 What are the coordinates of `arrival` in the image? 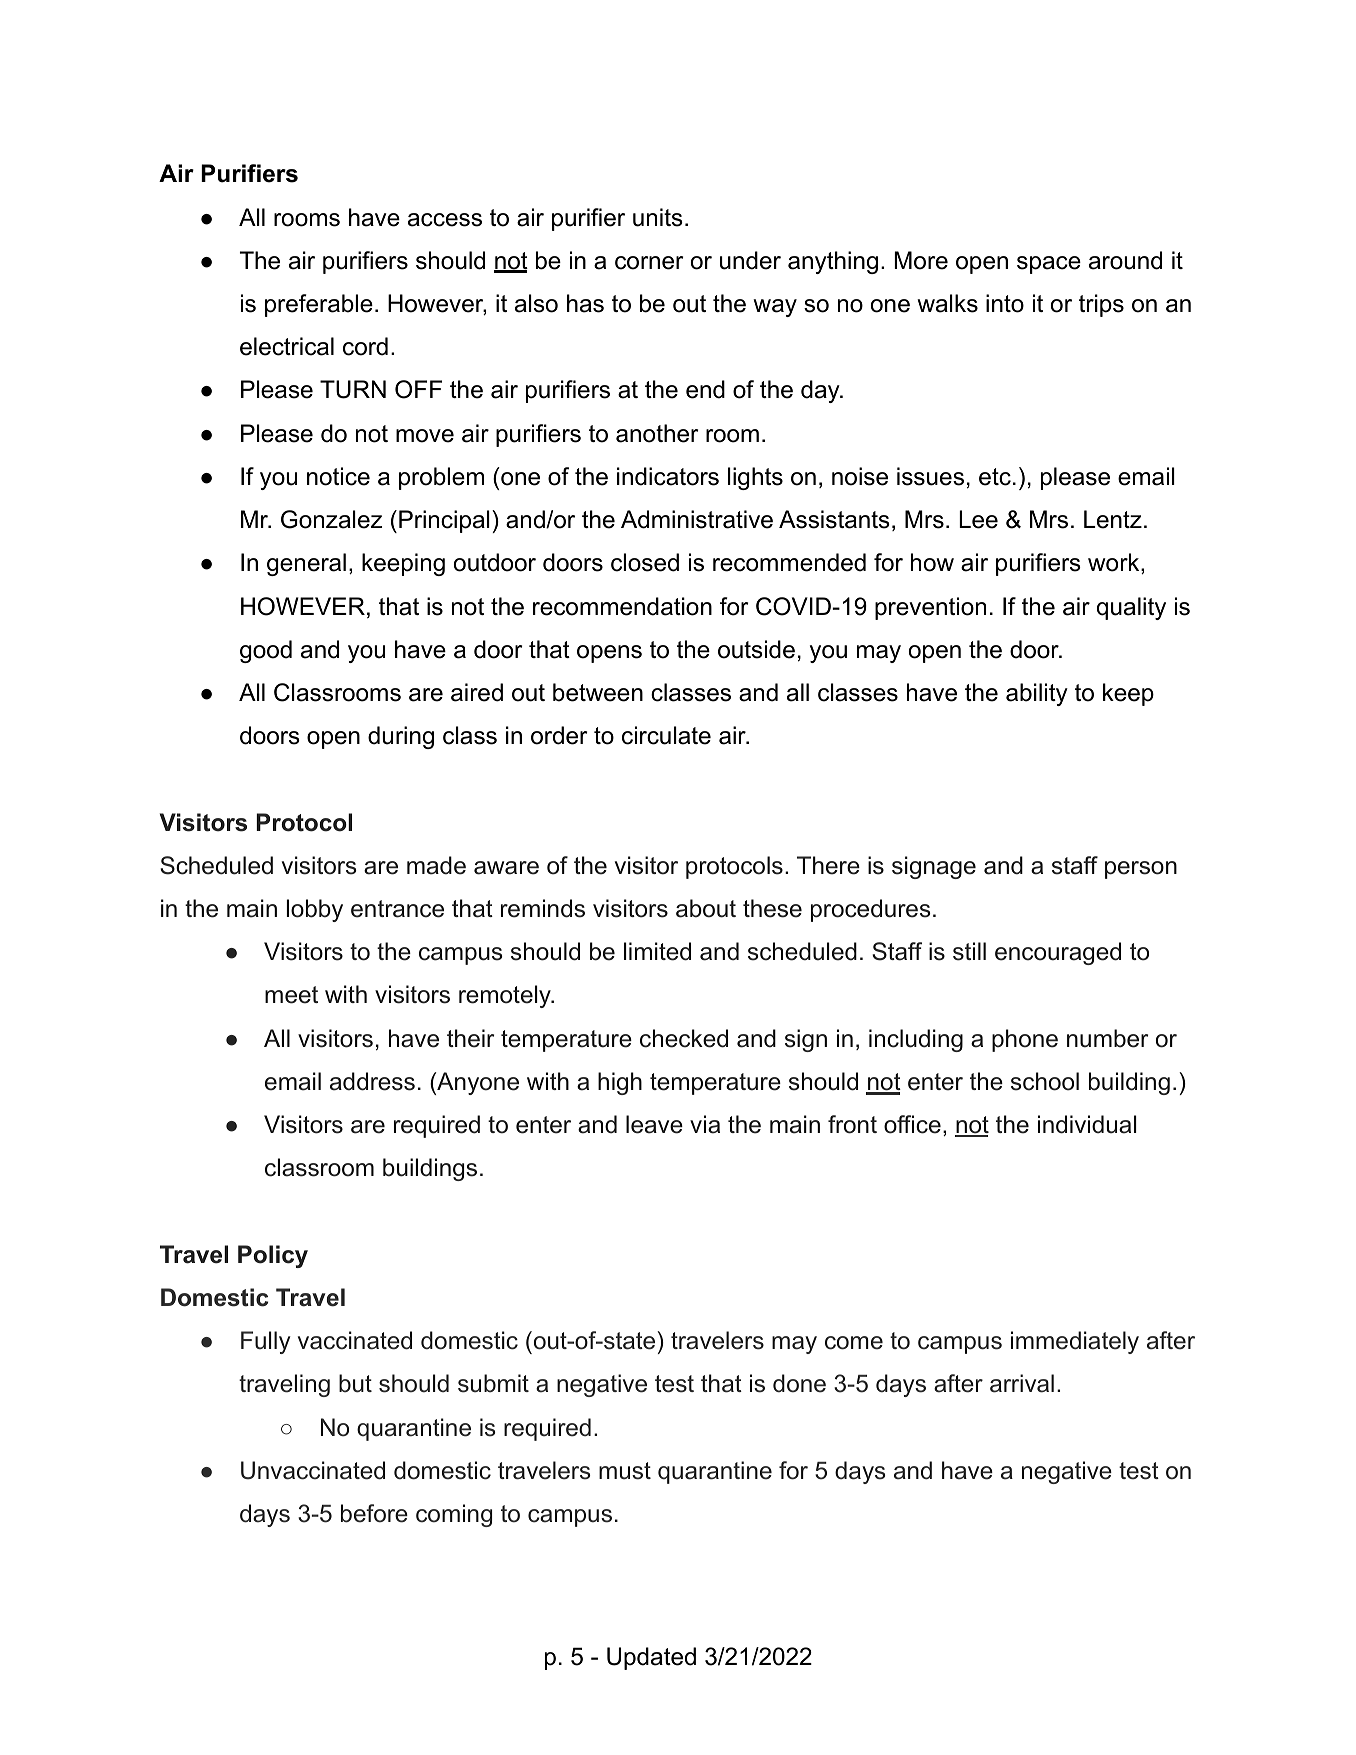 It's located at (1022, 1383).
